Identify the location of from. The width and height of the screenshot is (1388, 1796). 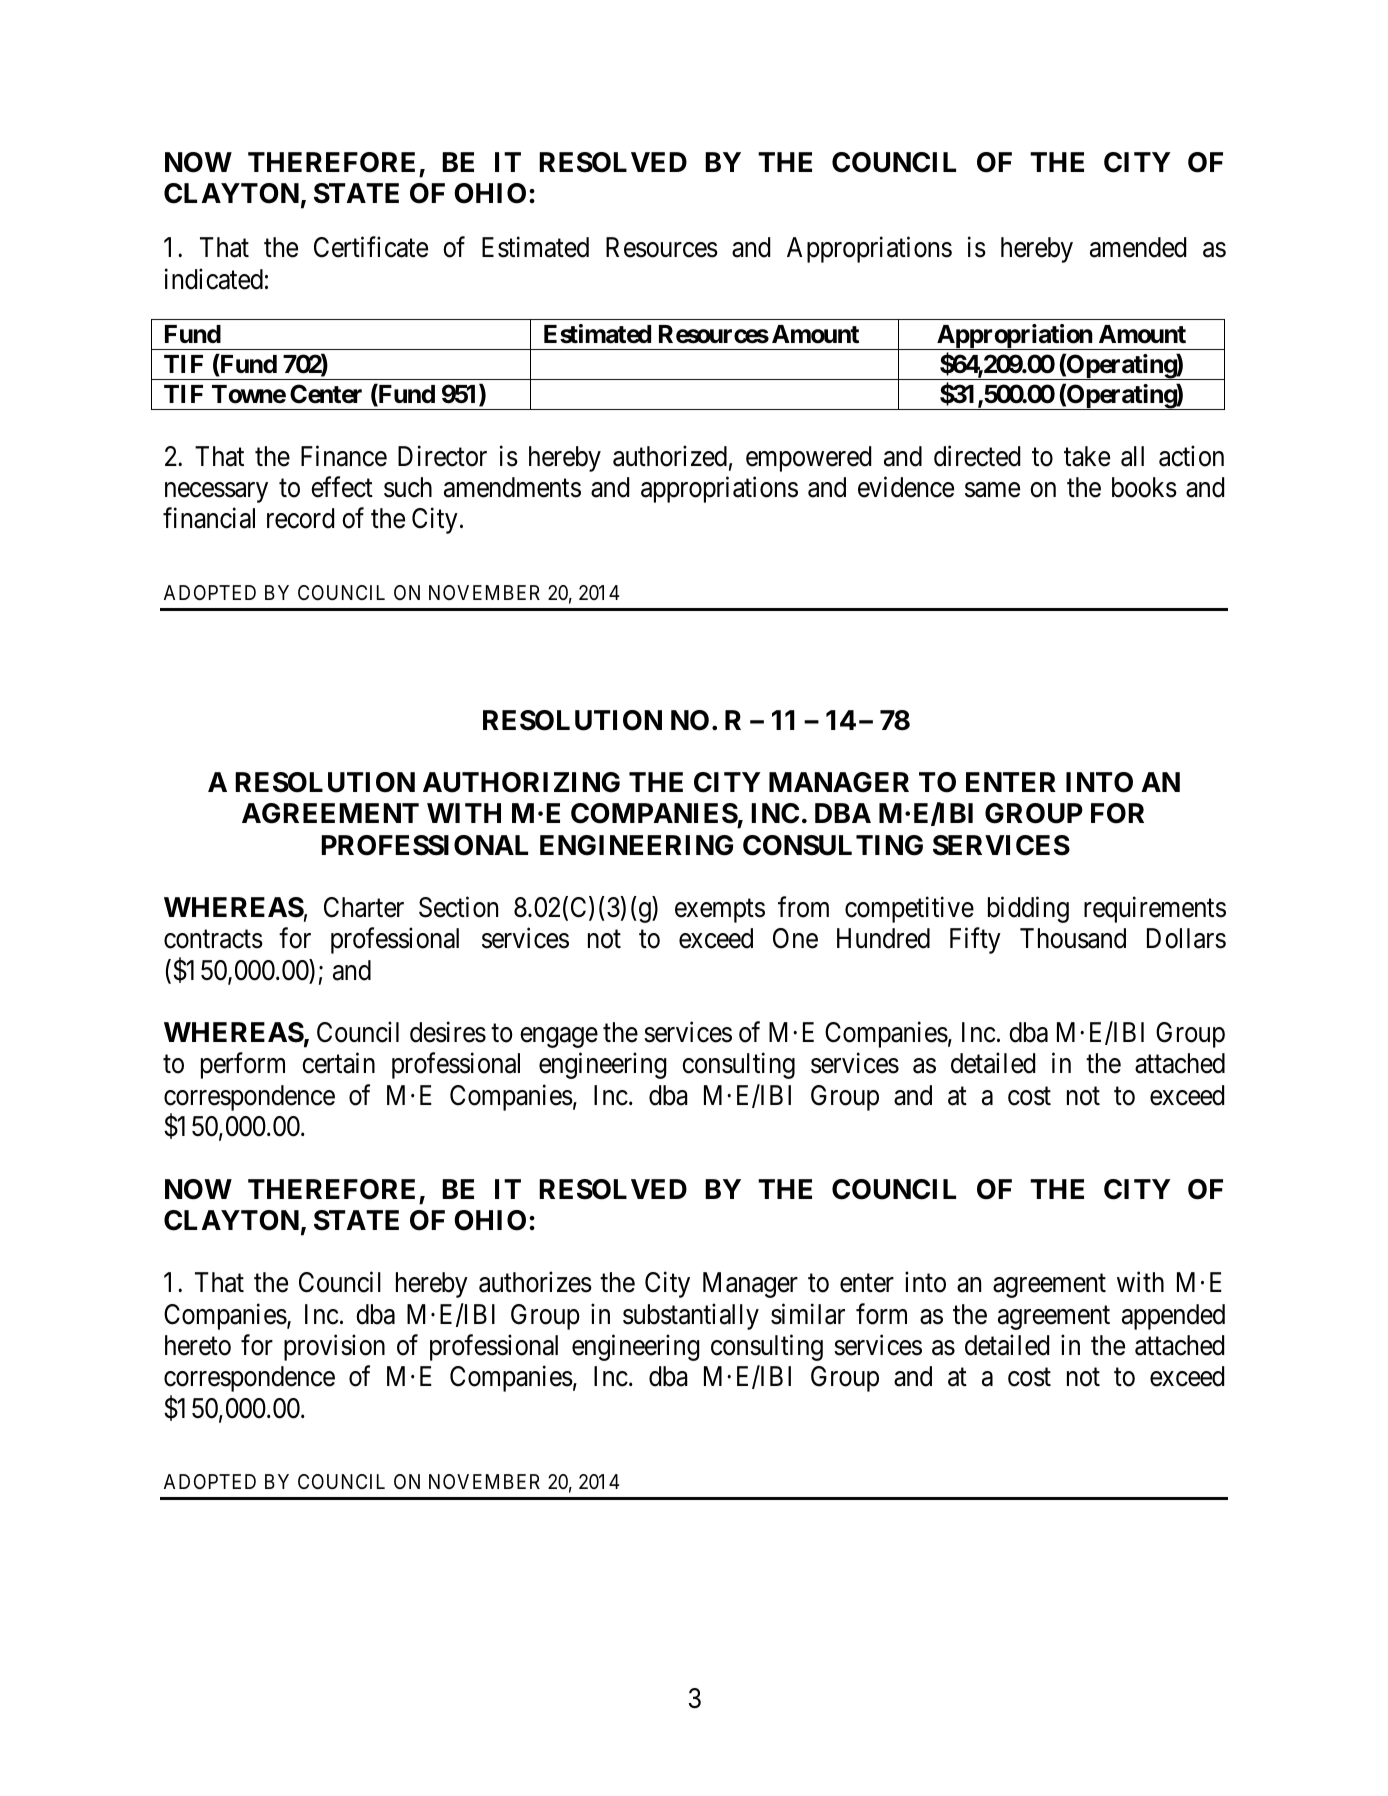
(803, 907).
